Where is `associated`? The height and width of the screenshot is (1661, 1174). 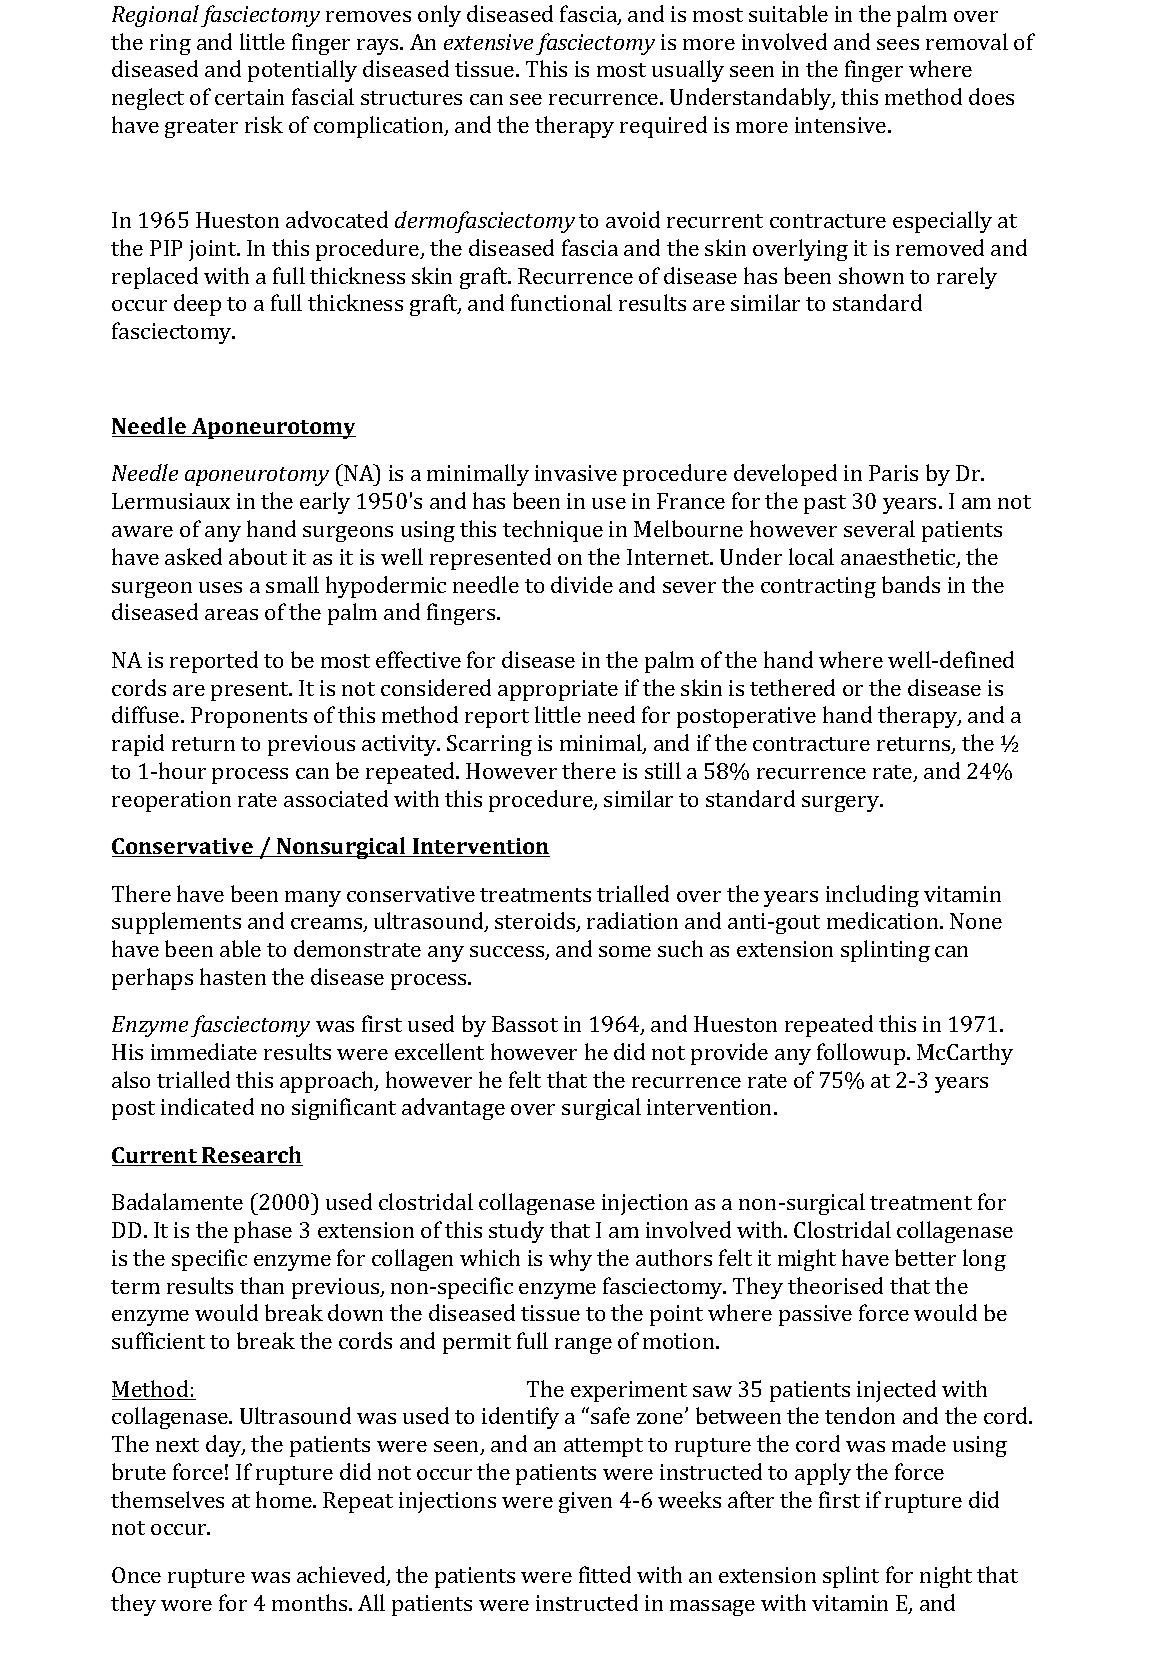
associated is located at coordinates (336, 798).
